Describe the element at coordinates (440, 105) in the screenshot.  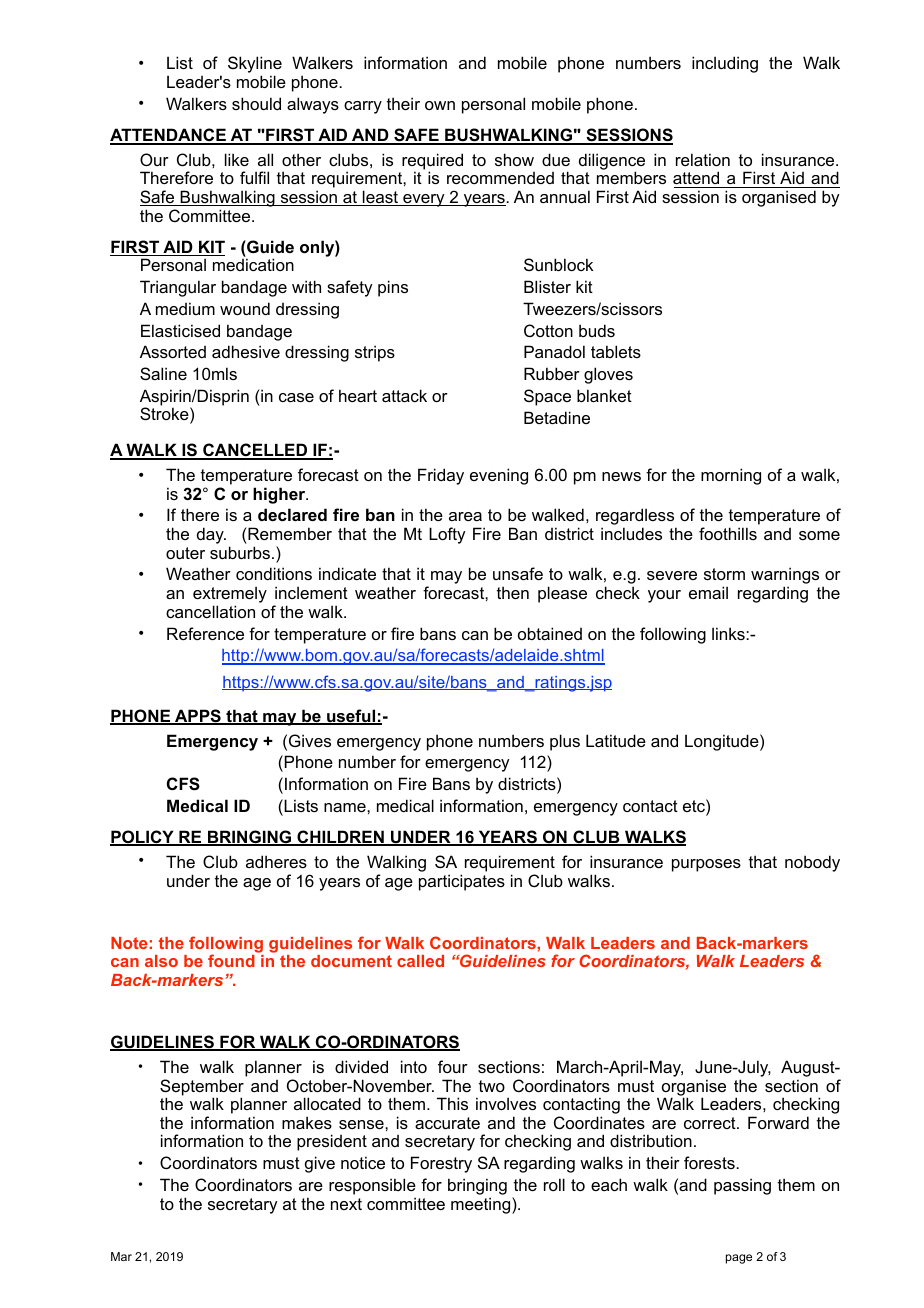
I see `own` at that location.
